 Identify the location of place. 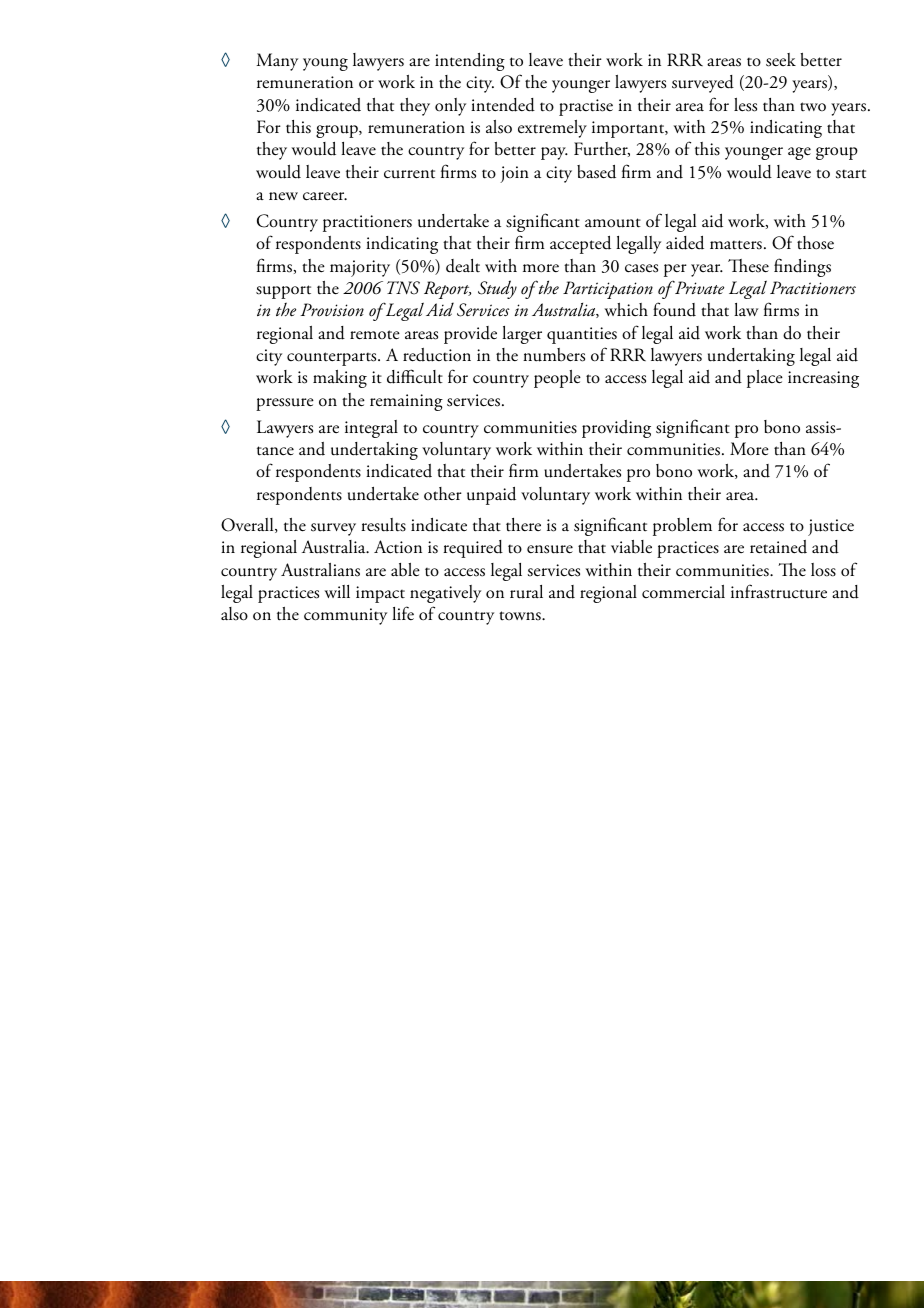
(765, 379).
